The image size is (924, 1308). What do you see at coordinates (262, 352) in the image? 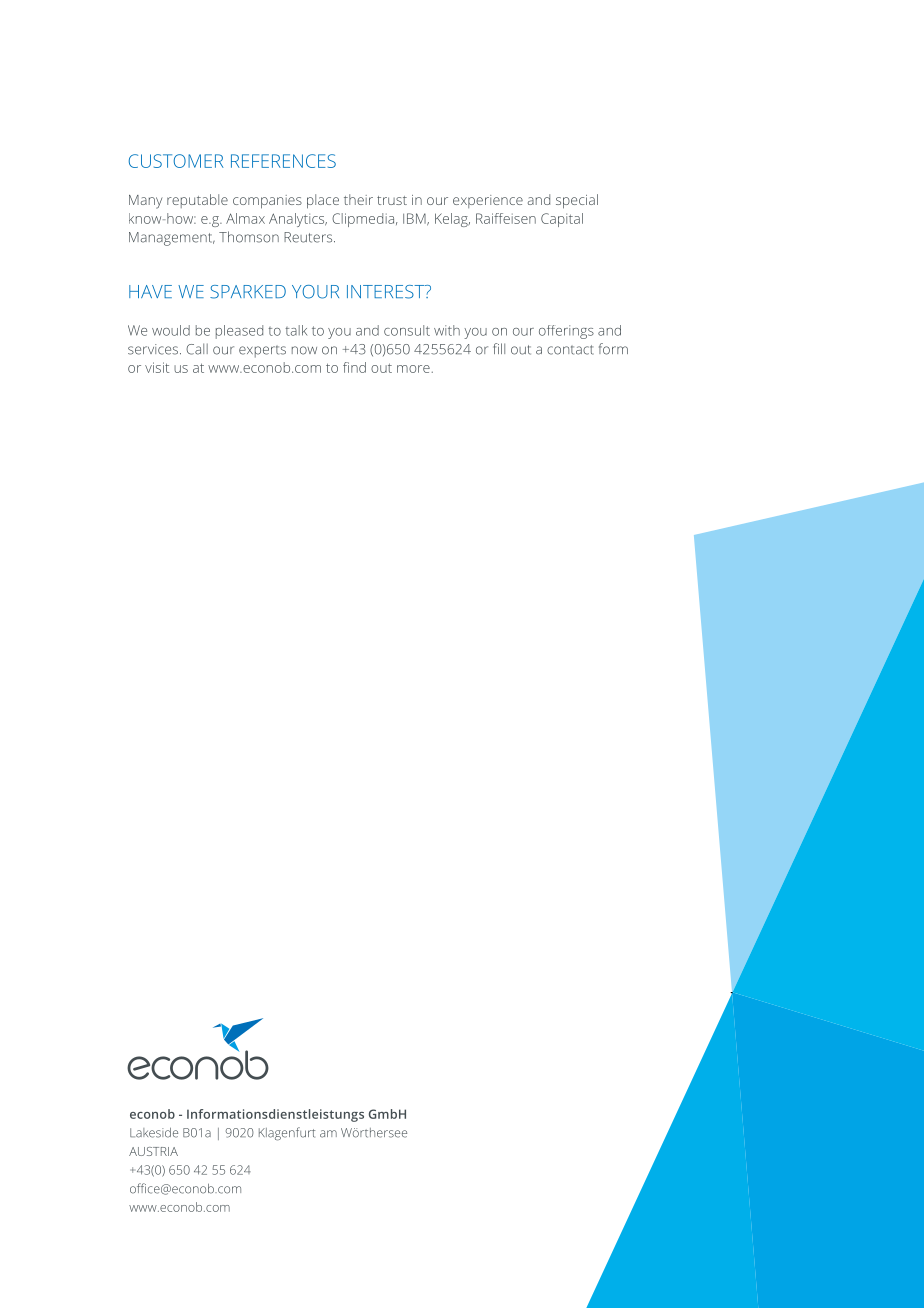
I see `experts` at bounding box center [262, 352].
